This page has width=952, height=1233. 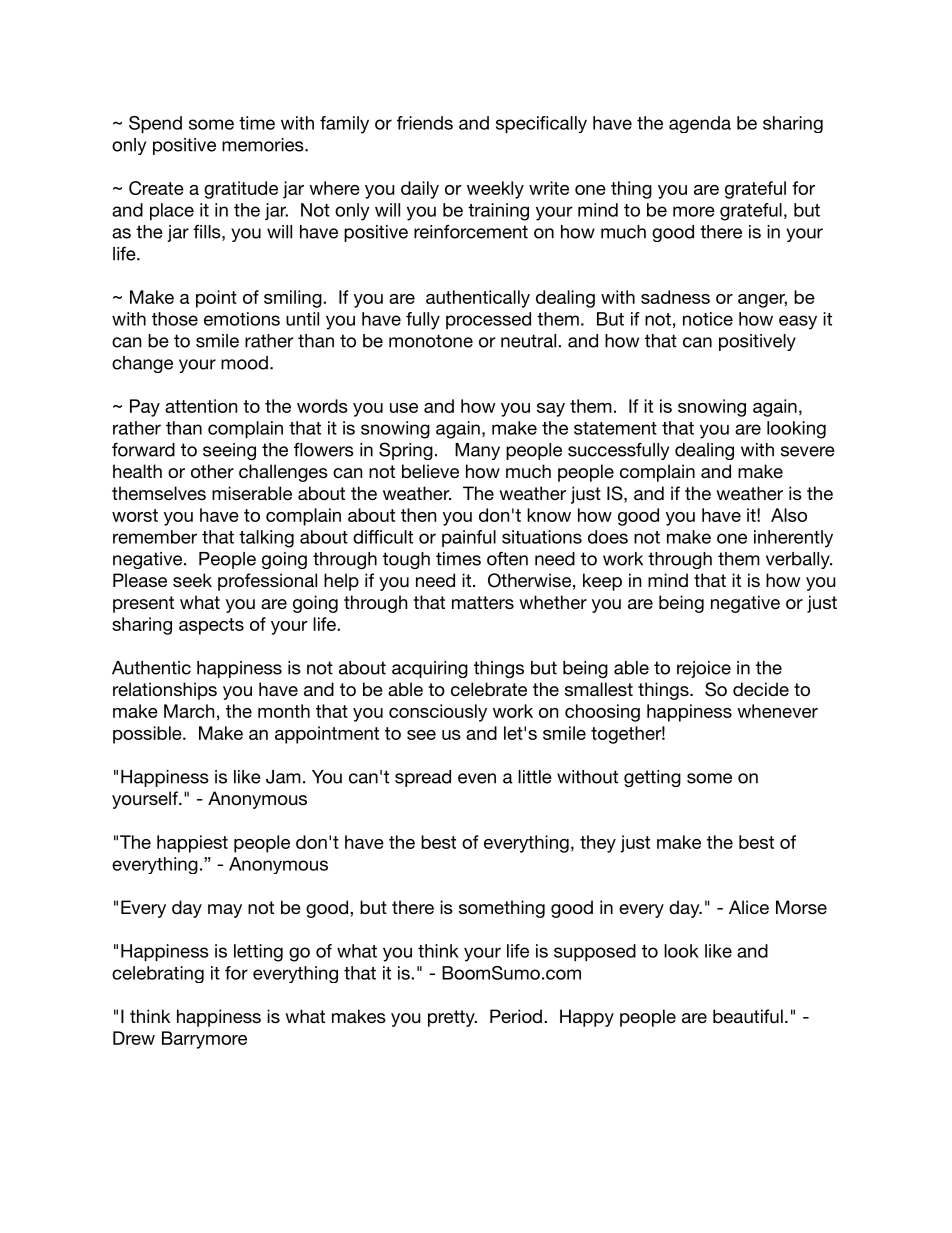 I want to click on pretty, so click(x=452, y=1018).
